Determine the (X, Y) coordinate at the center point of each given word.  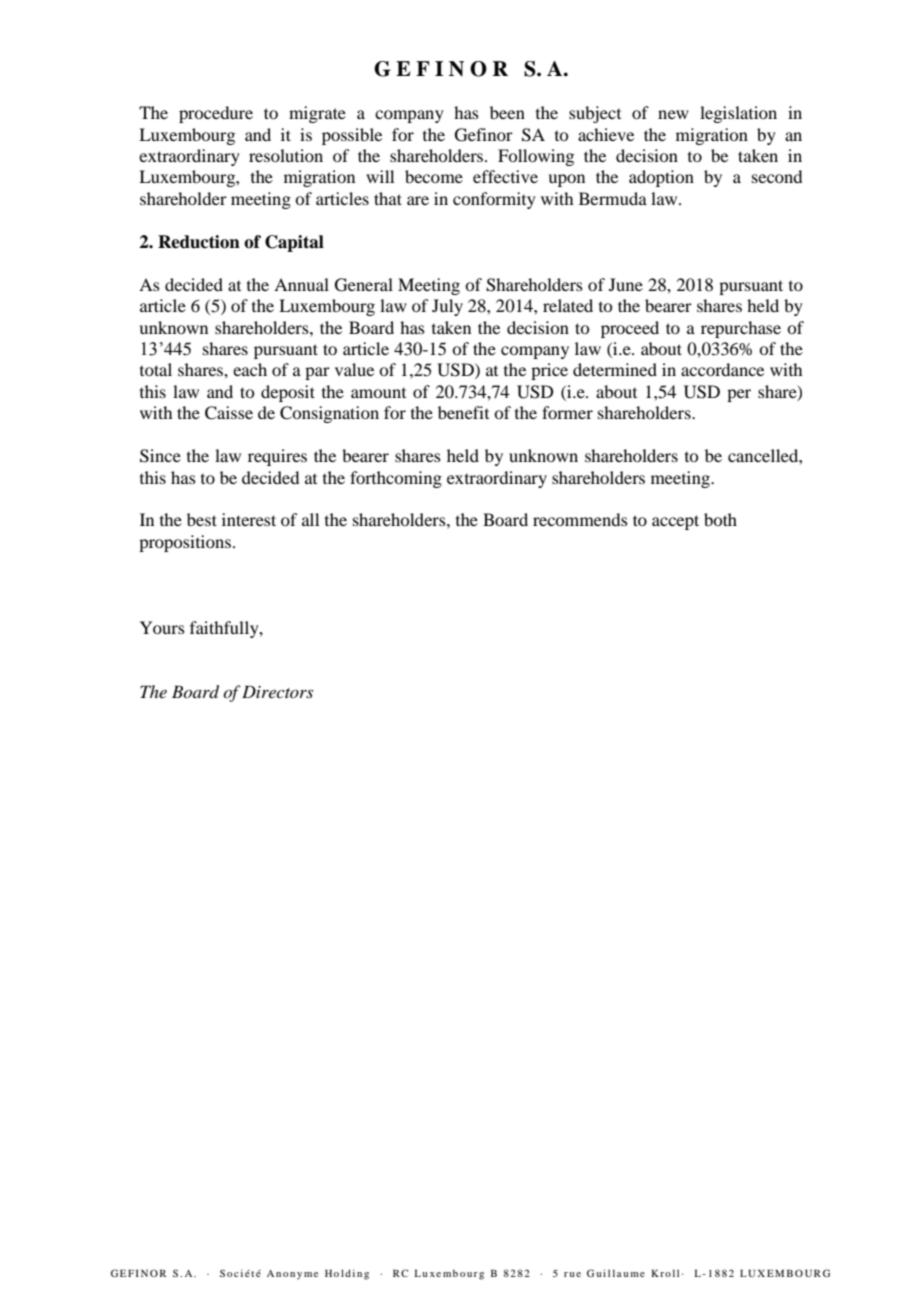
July (447, 307)
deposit (288, 393)
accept (675, 522)
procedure (216, 114)
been (507, 112)
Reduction (199, 242)
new (673, 114)
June (626, 284)
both (720, 519)
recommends (580, 519)
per (739, 395)
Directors (277, 691)
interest (249, 519)
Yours (162, 627)
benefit (463, 412)
